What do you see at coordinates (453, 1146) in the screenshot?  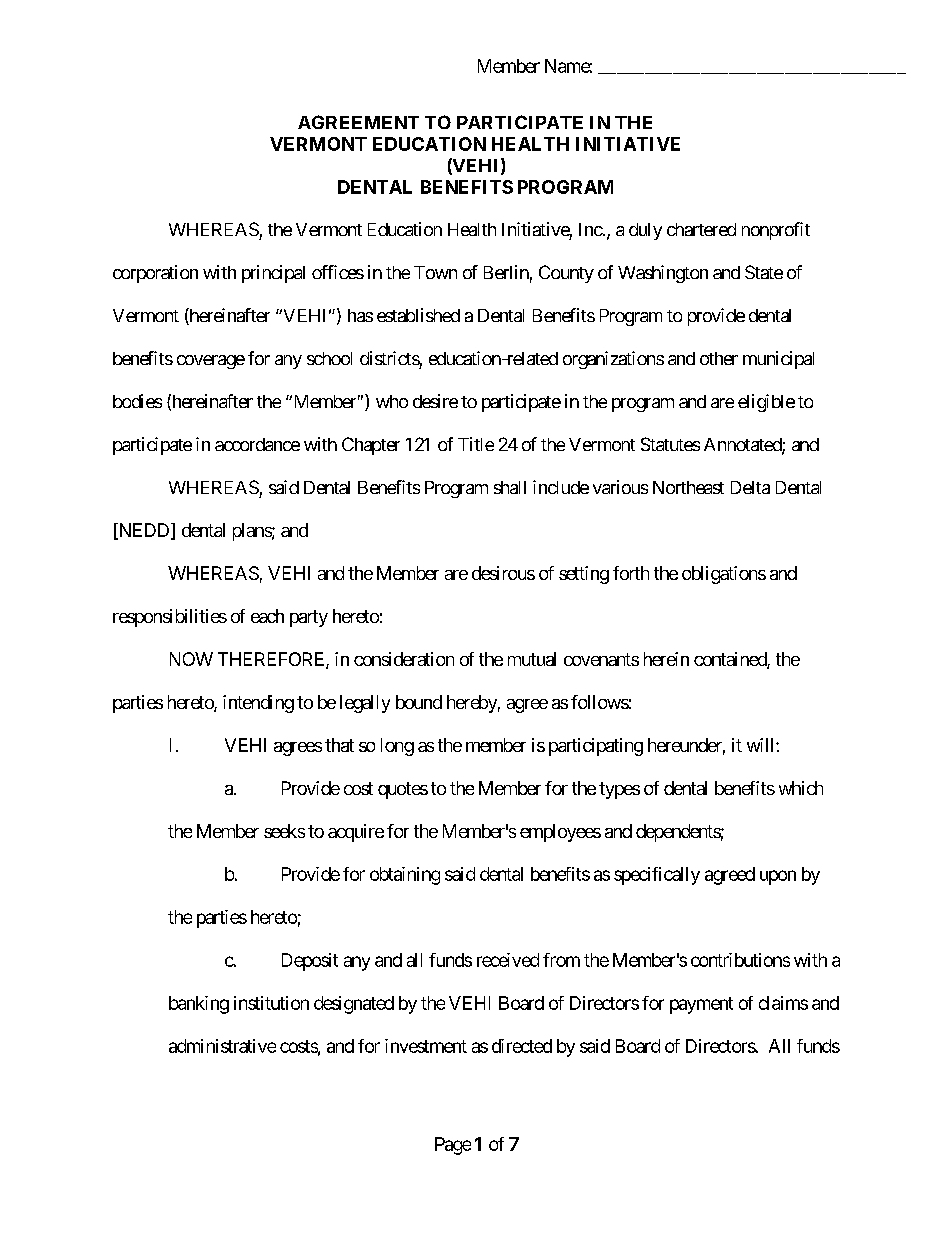 I see `Page` at bounding box center [453, 1146].
